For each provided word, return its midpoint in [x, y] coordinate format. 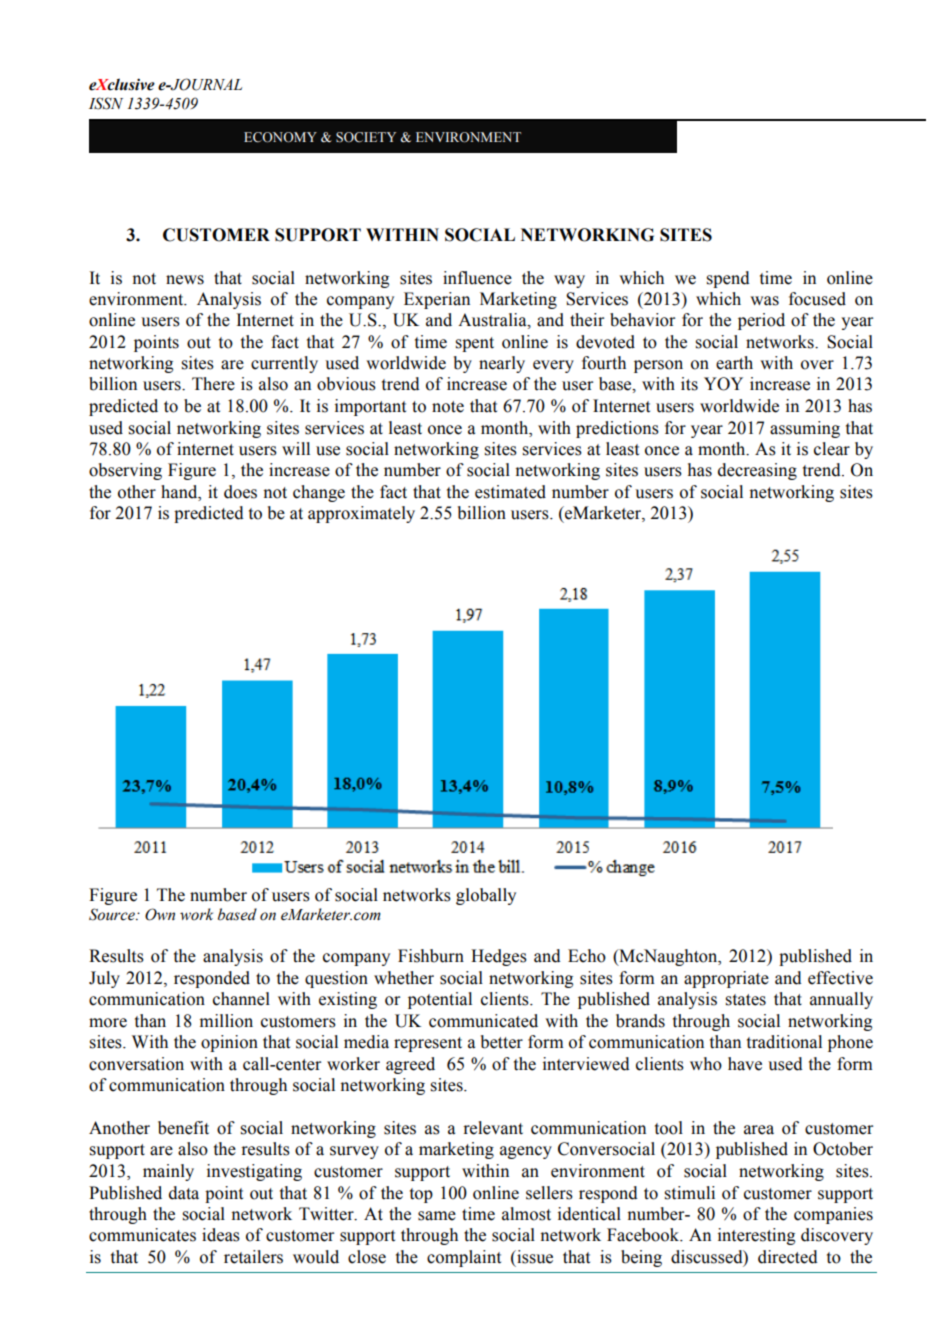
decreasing [757, 471]
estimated [510, 492]
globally [486, 896]
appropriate [726, 979]
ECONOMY [280, 137]
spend [728, 279]
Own [160, 914]
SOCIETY [366, 137]
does [240, 492]
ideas [221, 1235]
